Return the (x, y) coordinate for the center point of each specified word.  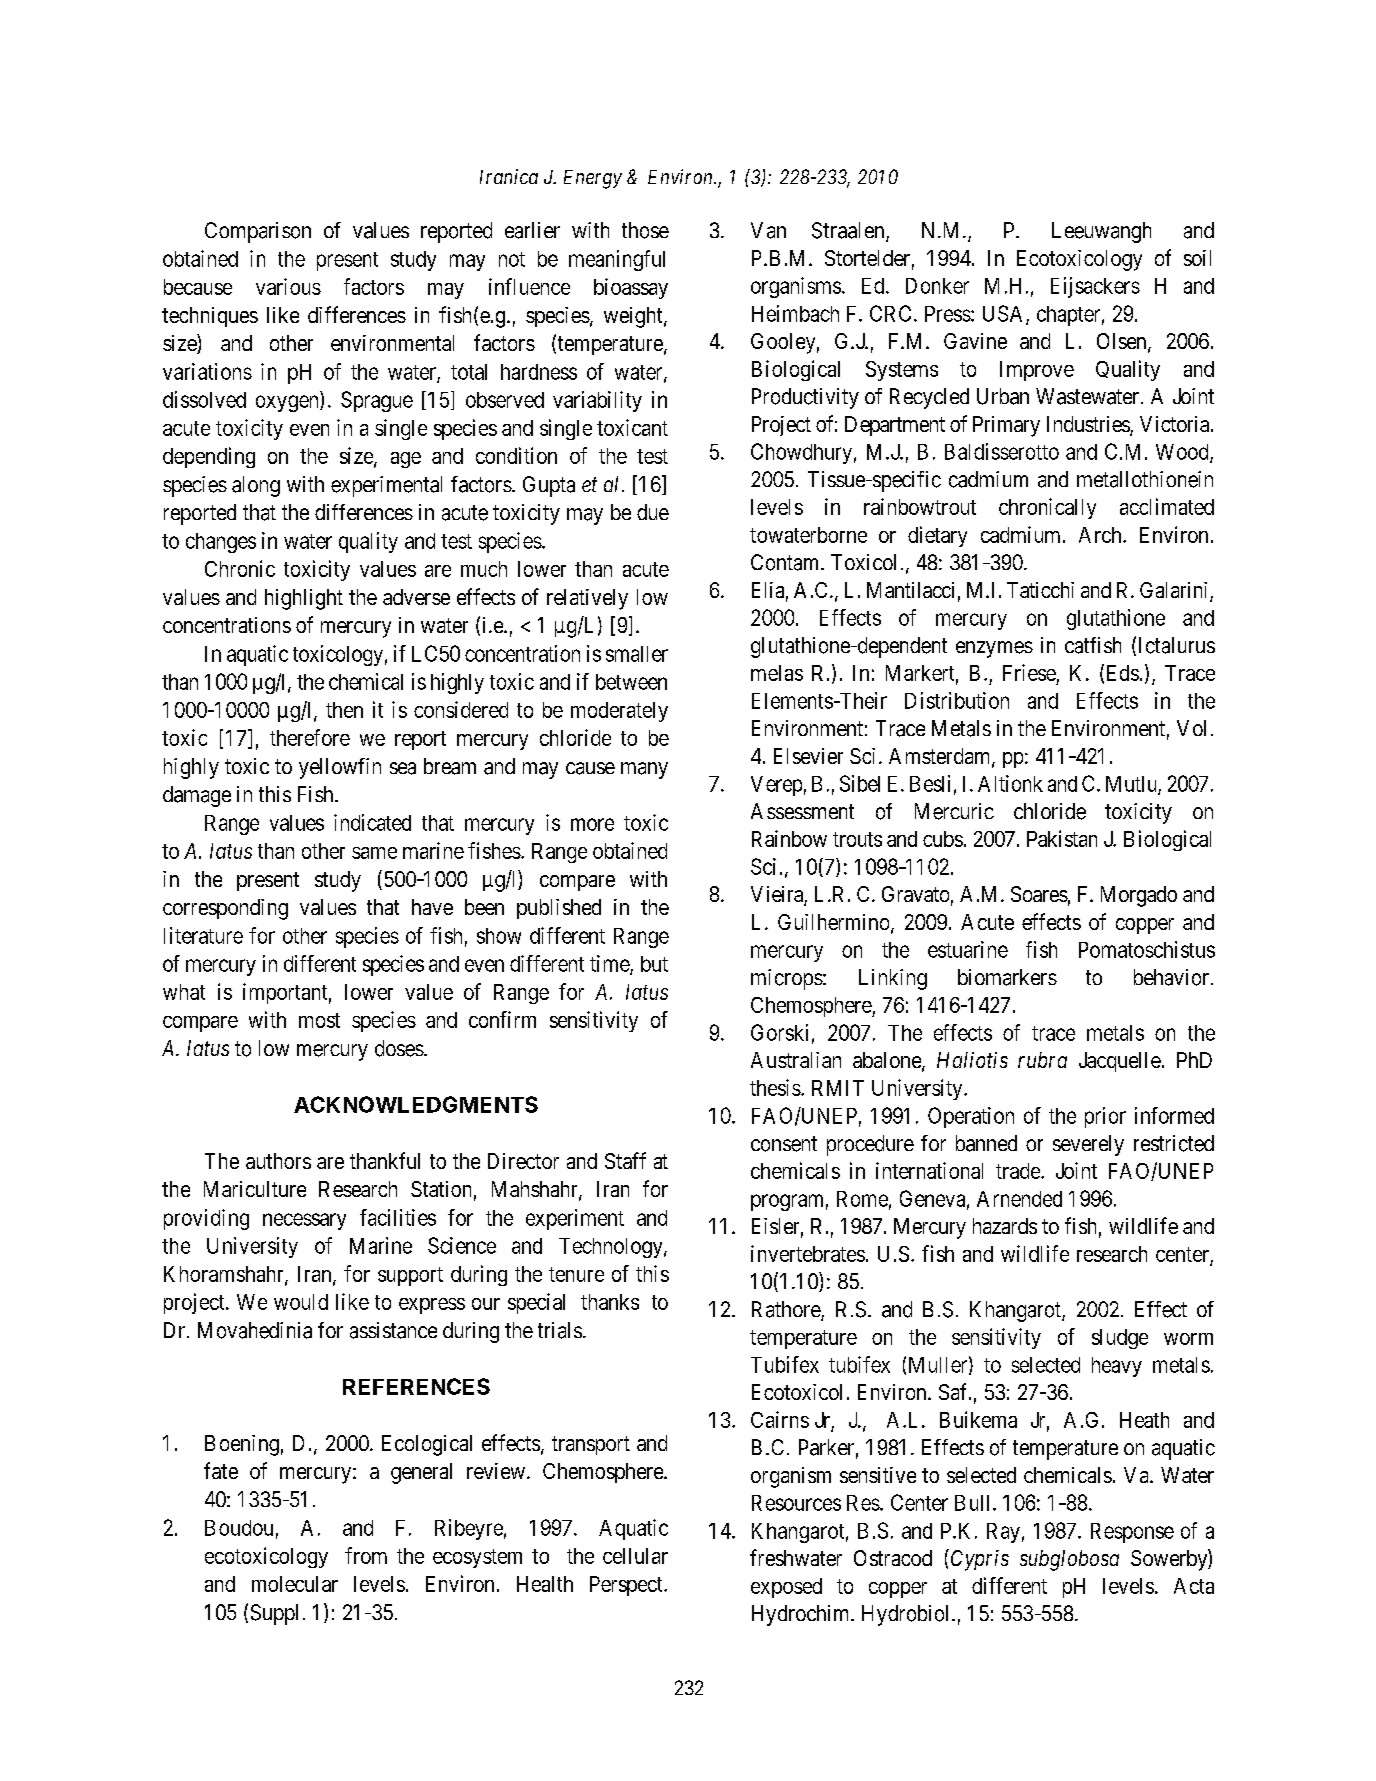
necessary (304, 1221)
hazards (1005, 1226)
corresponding (225, 909)
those (645, 230)
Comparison (258, 232)
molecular (295, 1584)
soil (1197, 258)
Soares (1039, 894)
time (610, 964)
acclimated (1167, 506)
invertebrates (808, 1253)
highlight (304, 599)
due (653, 512)
